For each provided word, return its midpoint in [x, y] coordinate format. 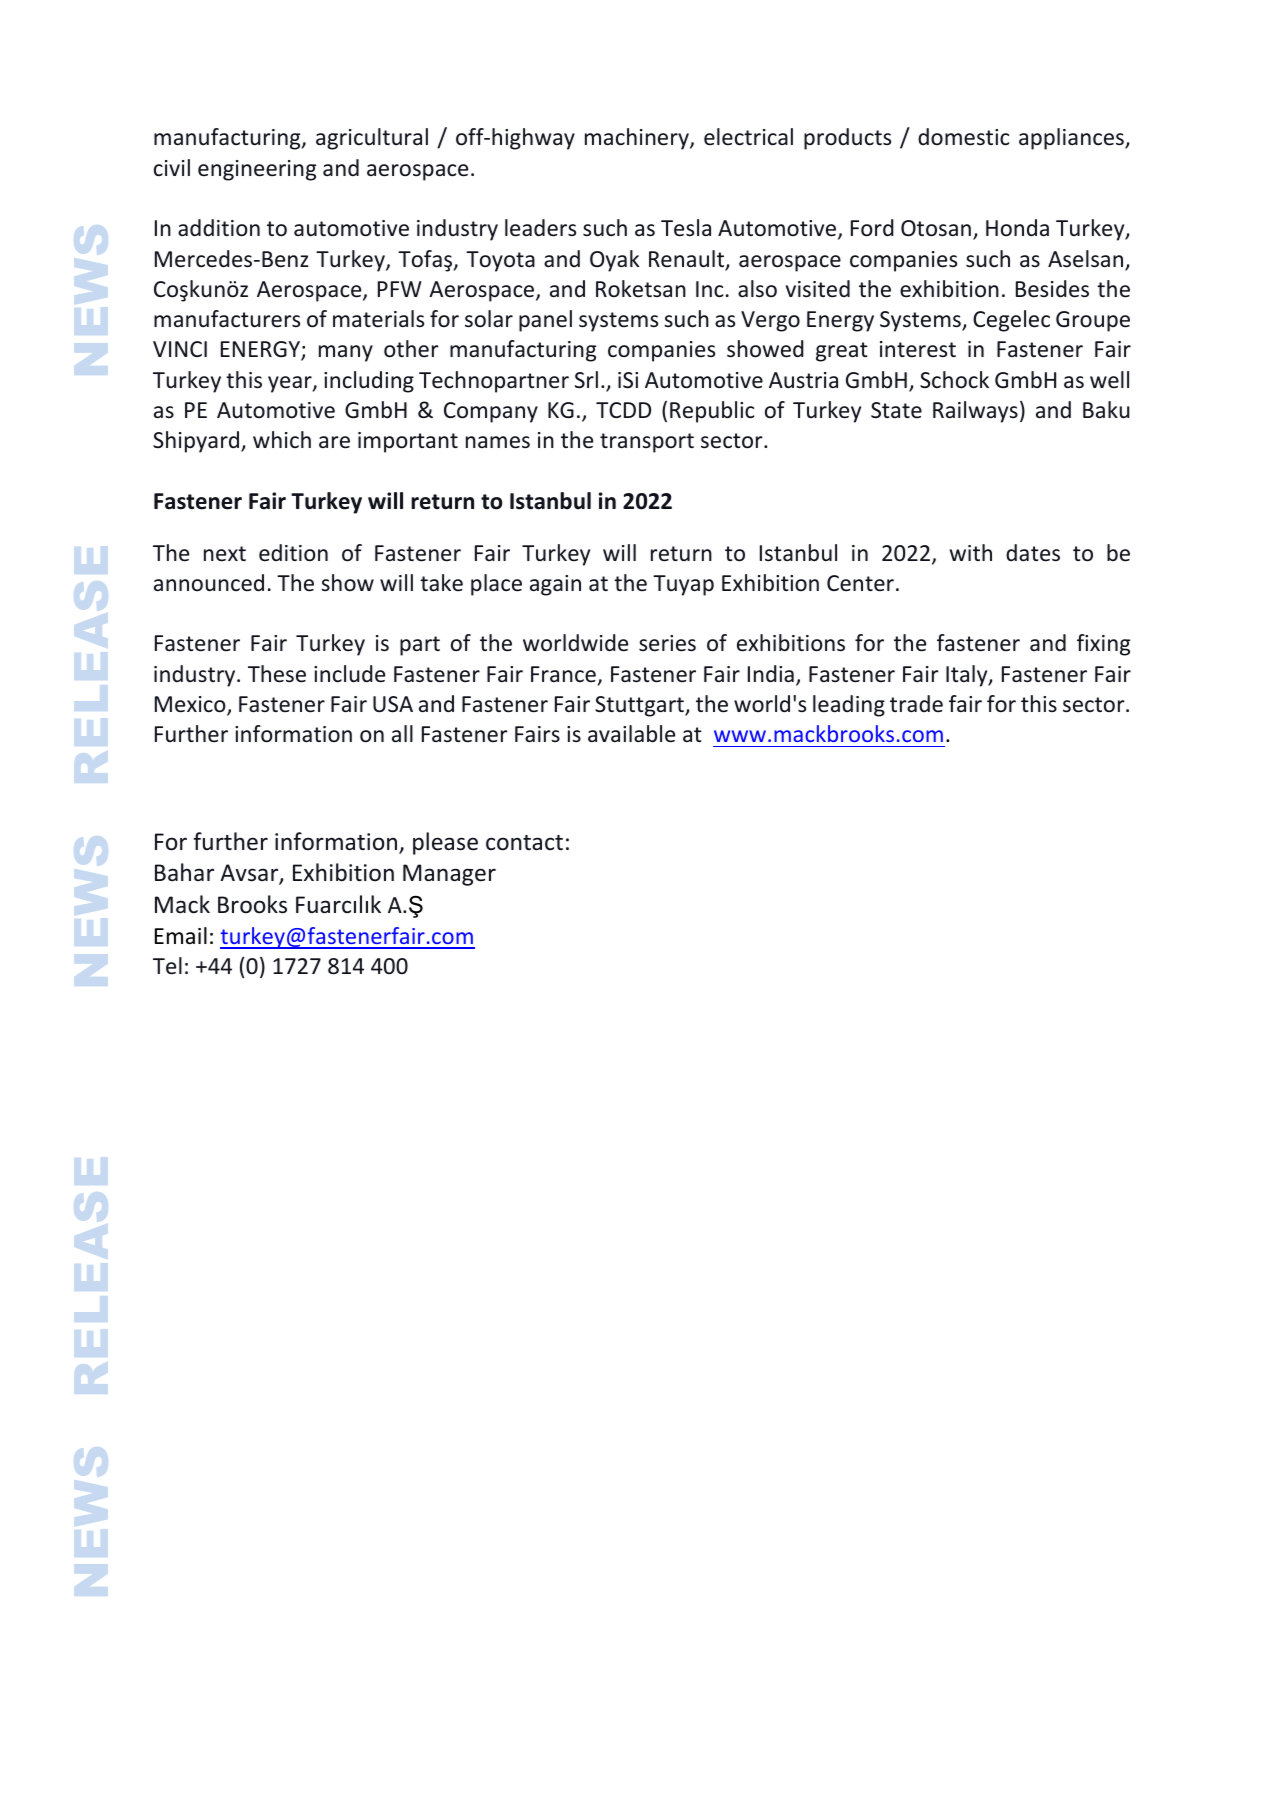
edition [293, 553]
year [291, 384]
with [971, 552]
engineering [257, 170]
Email [181, 936]
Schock [954, 380]
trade [916, 704]
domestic [963, 137]
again [555, 585]
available [631, 734]
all [402, 733]
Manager [449, 875]
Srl [586, 380]
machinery [638, 139]
